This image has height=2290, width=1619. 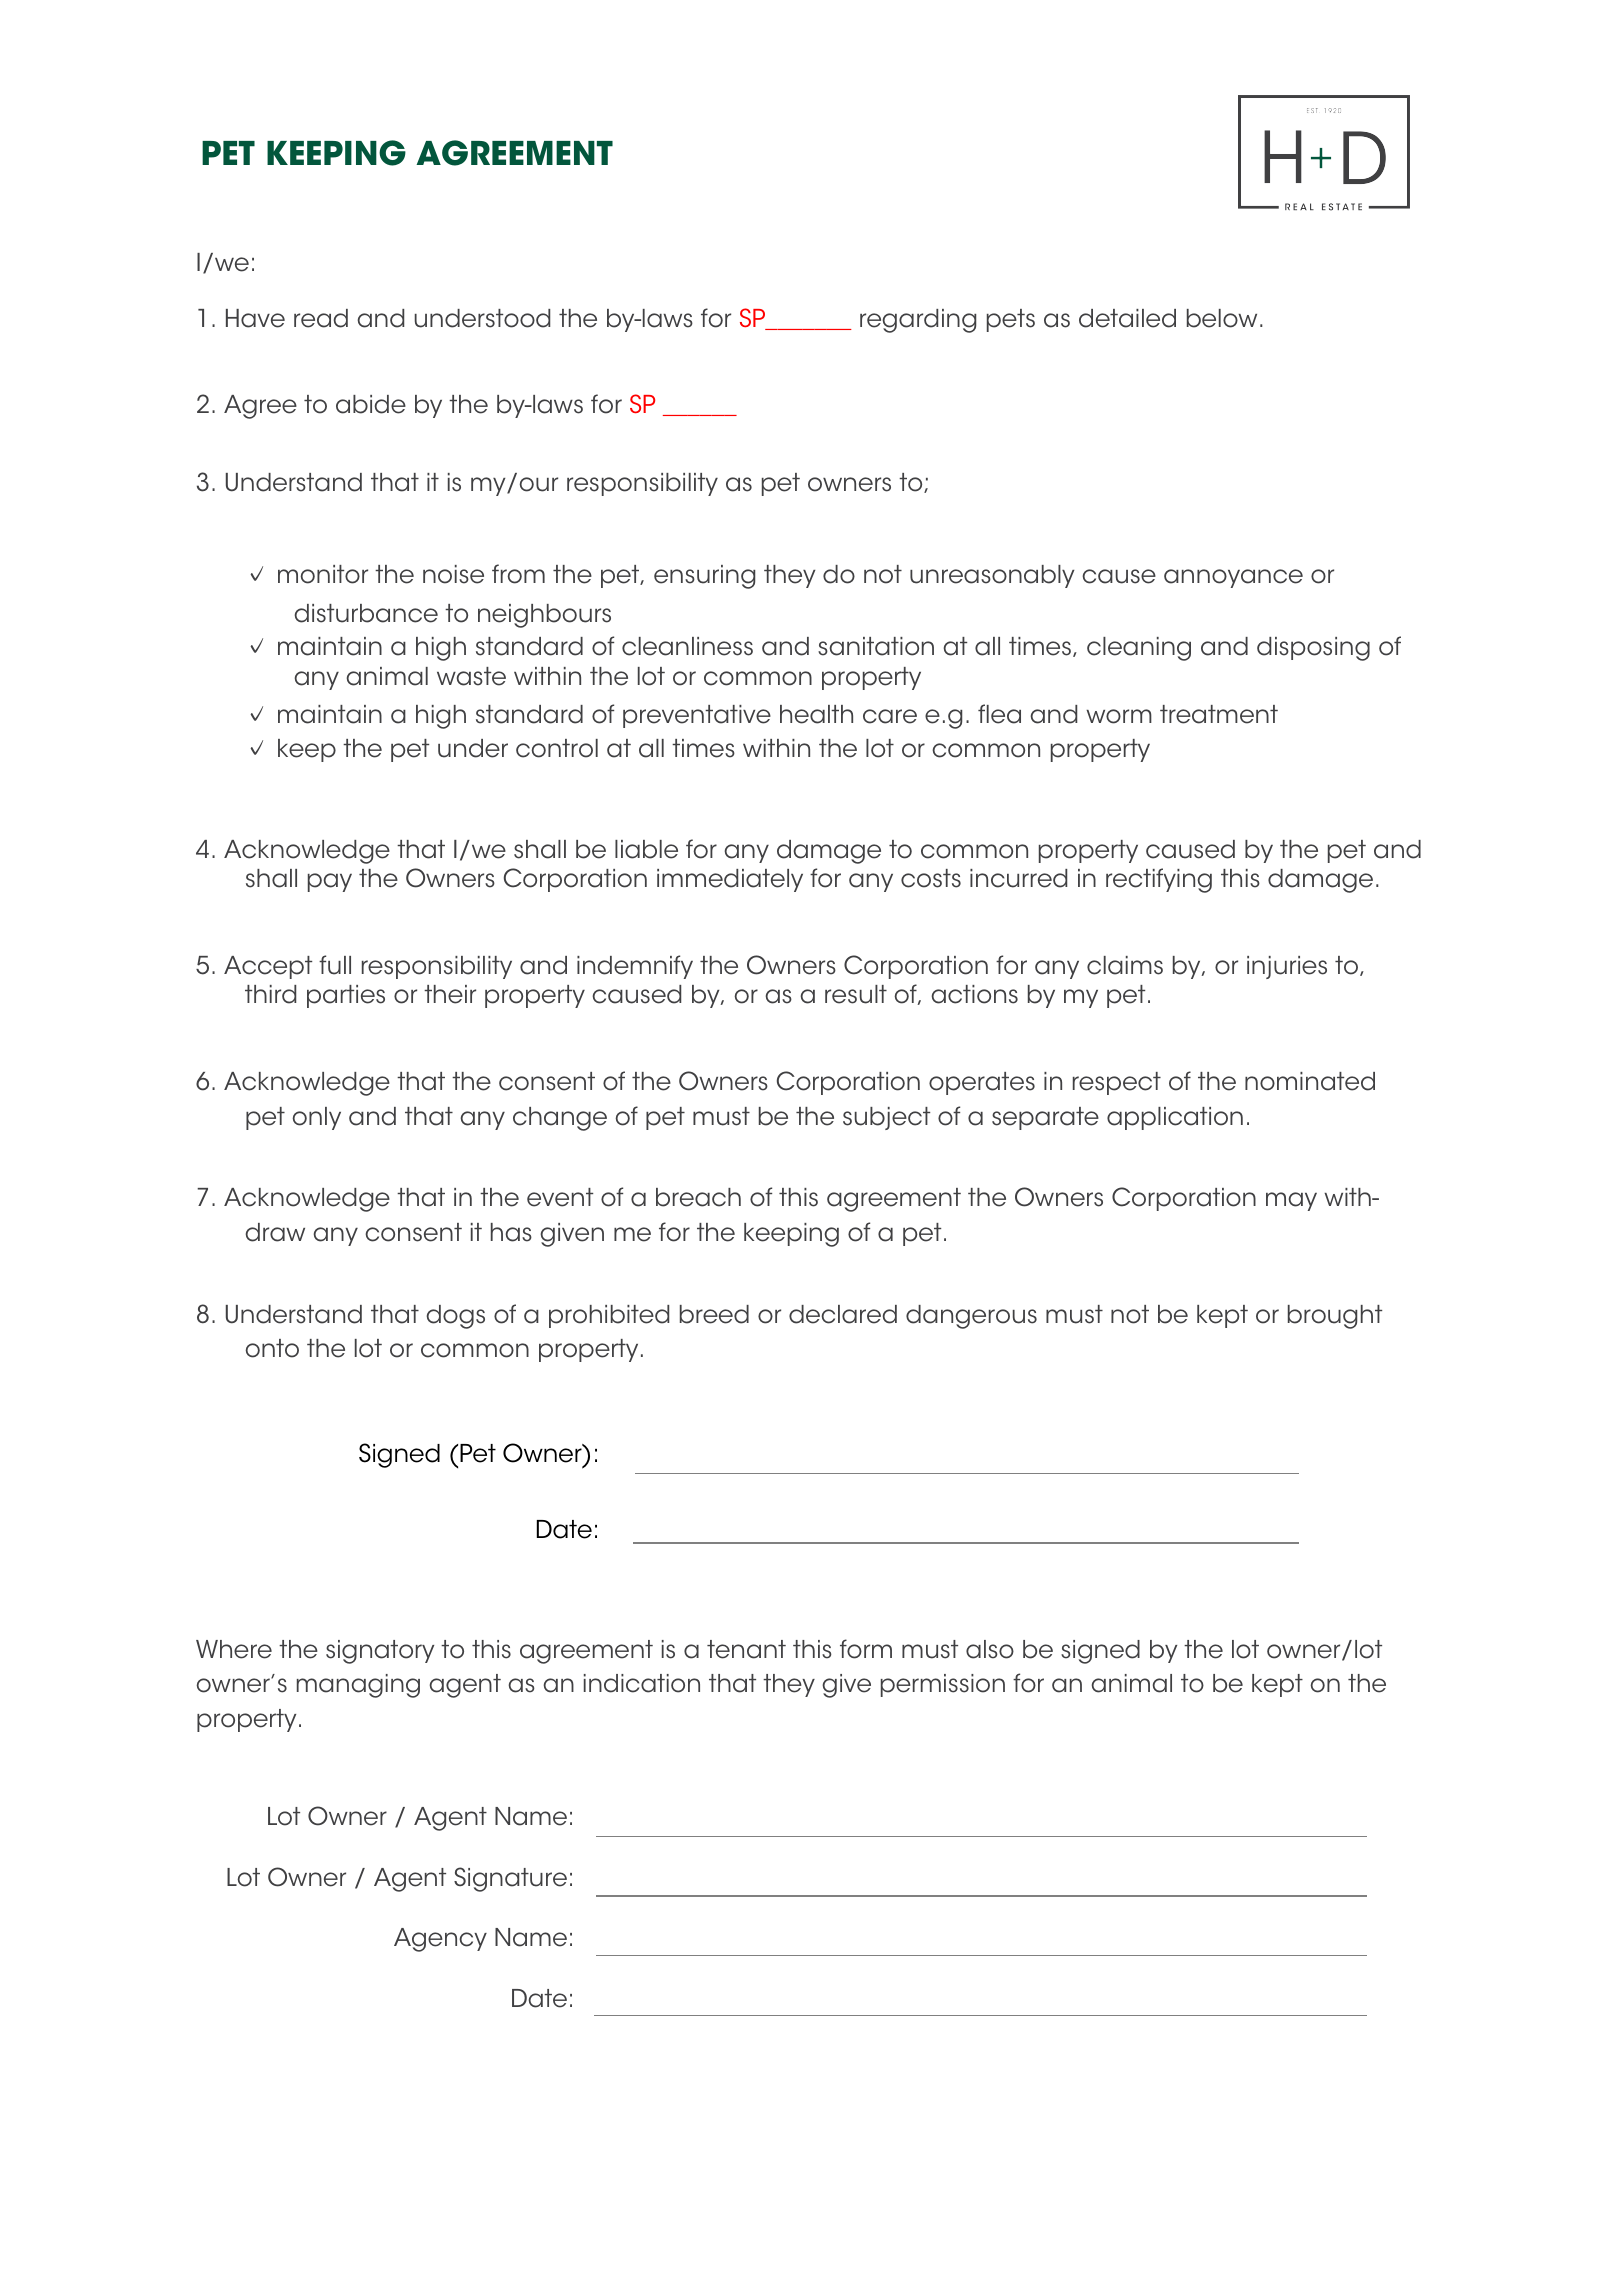 I want to click on below, so click(x=1222, y=318).
